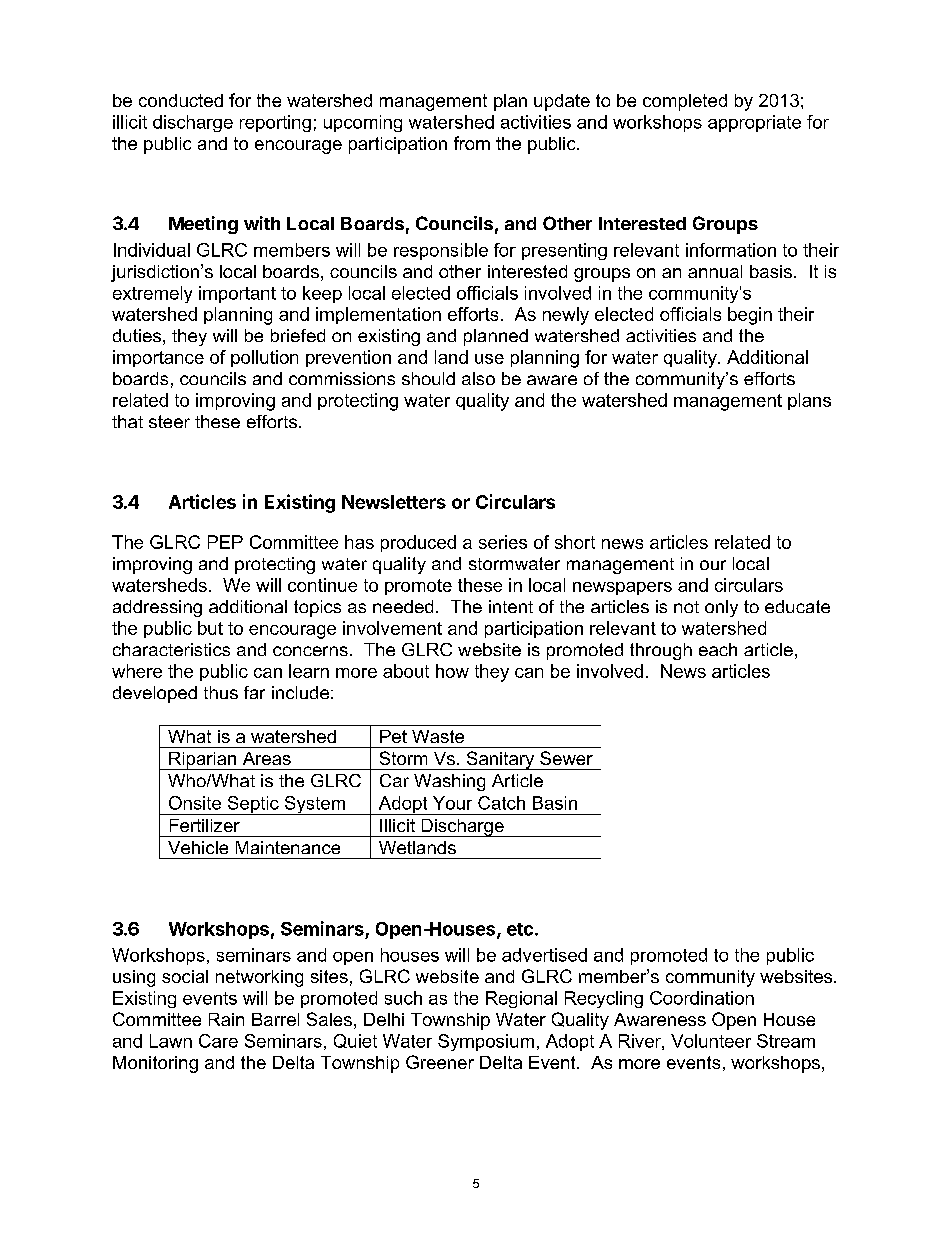 This image has width=952, height=1233. Describe the element at coordinates (718, 649) in the image. I see `each` at that location.
